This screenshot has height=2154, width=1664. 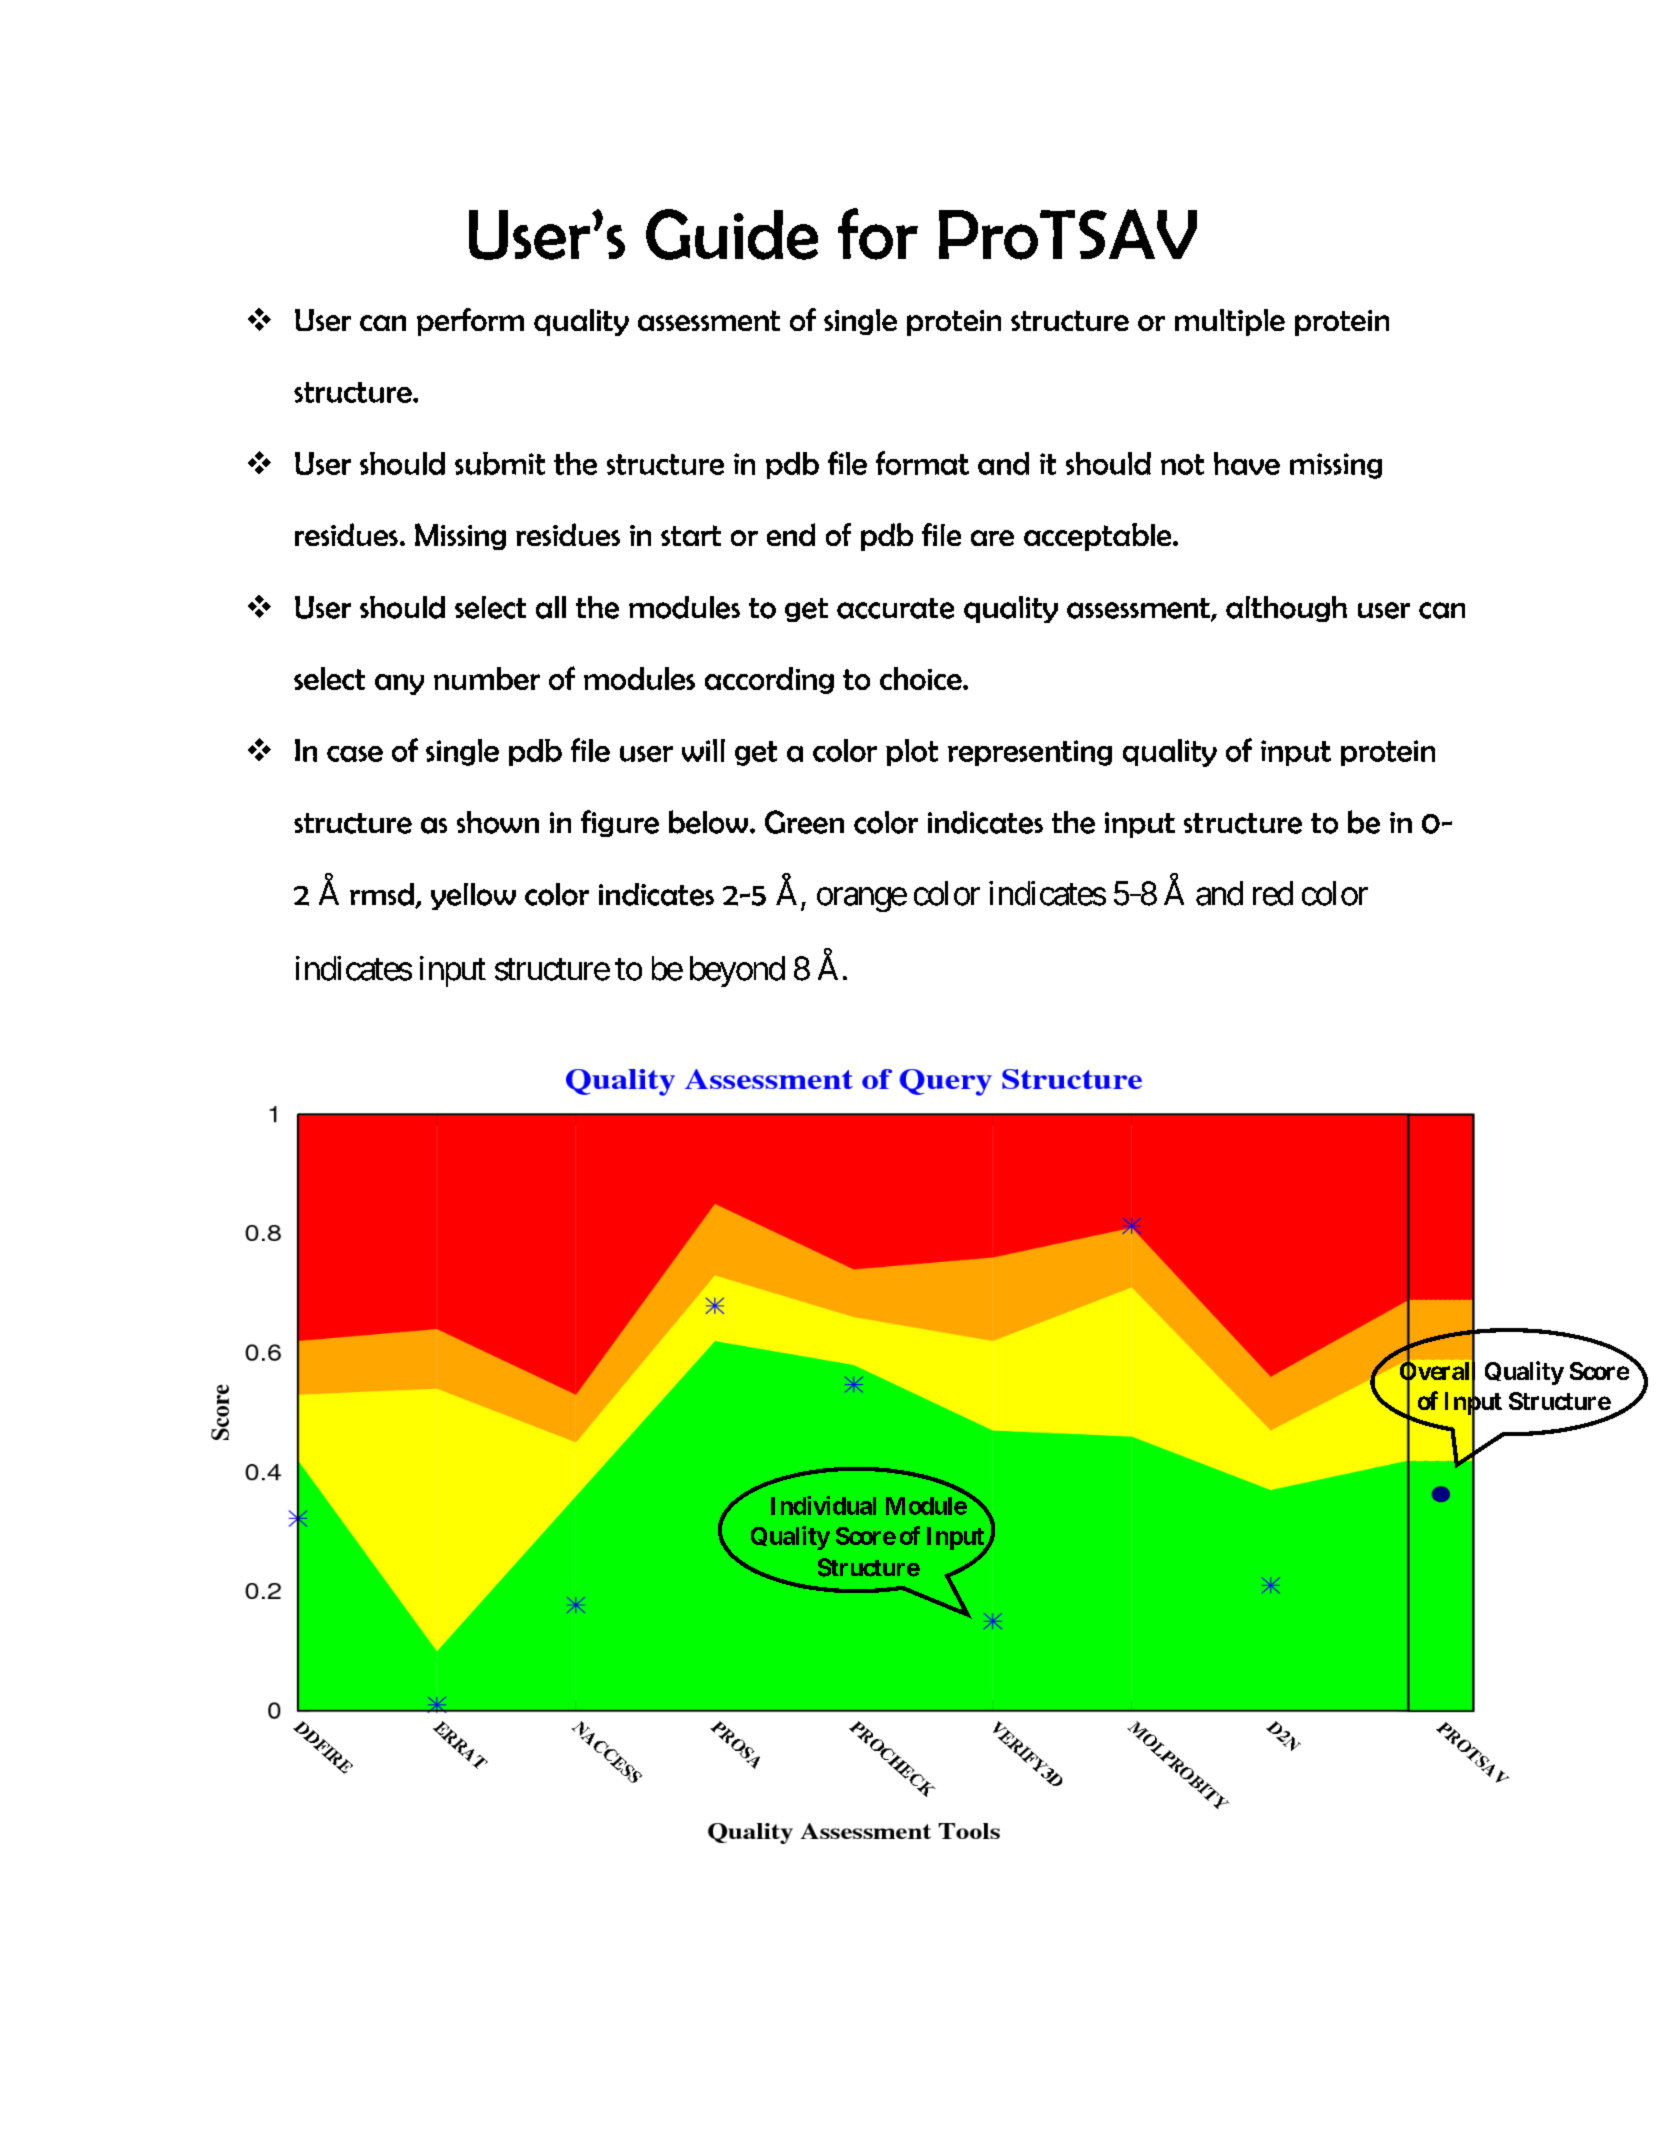 What do you see at coordinates (823, 1505) in the screenshot?
I see `Individual` at bounding box center [823, 1505].
